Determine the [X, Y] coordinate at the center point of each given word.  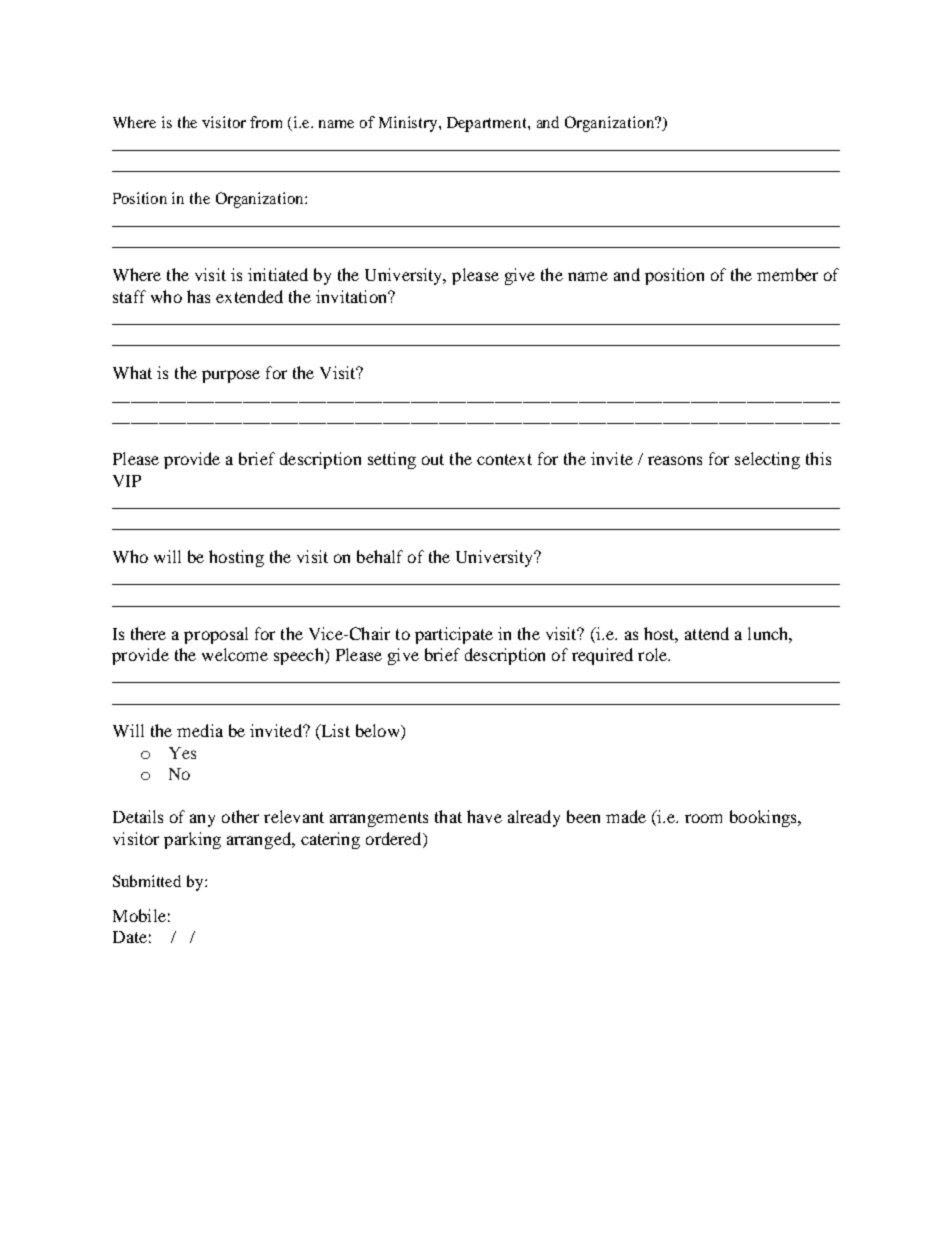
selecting [767, 460]
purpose [231, 376]
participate [454, 635]
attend [707, 633]
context [504, 459]
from [266, 122]
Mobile [139, 915]
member [787, 274]
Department [488, 124]
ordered [395, 840]
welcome [235, 654]
